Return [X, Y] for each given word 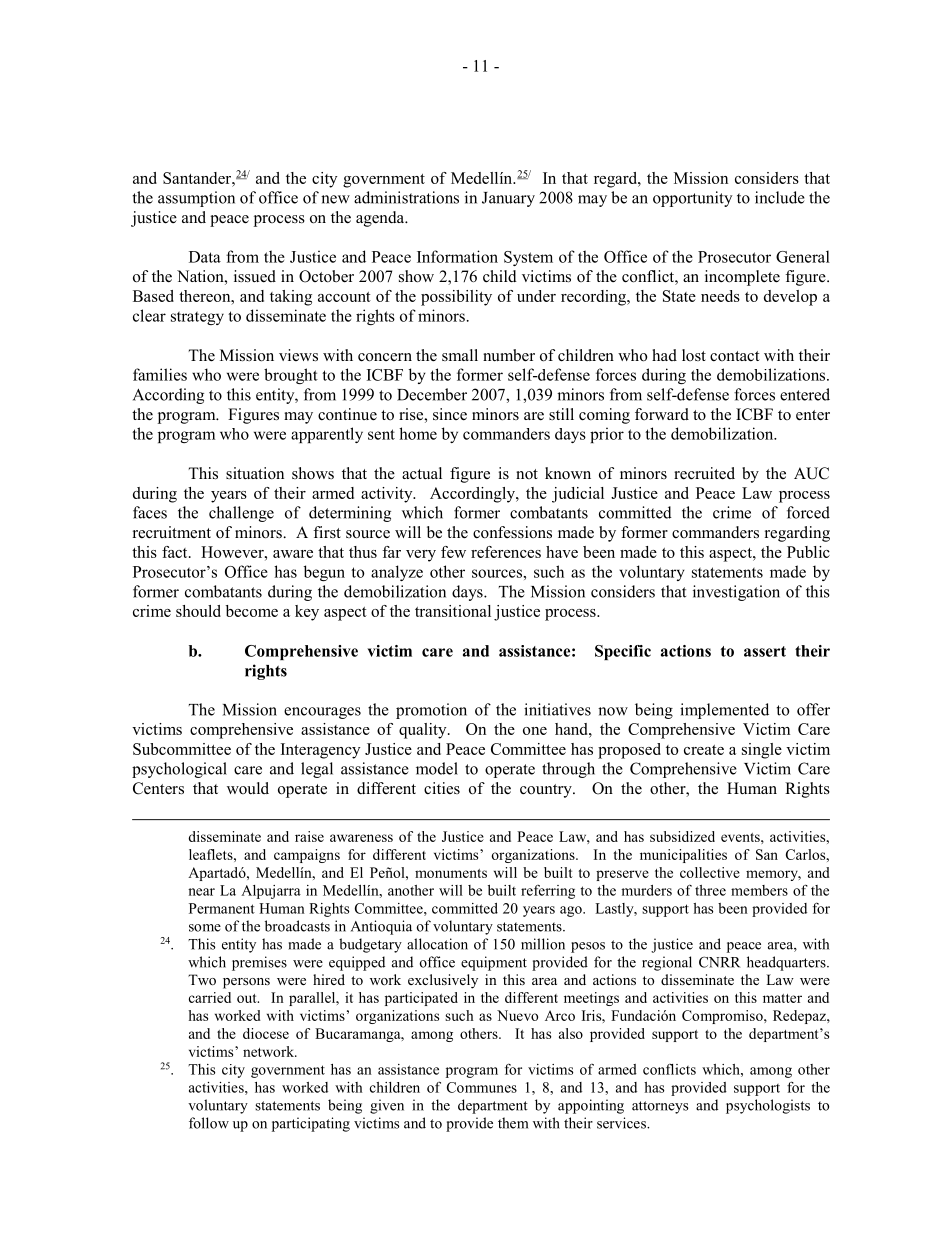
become [252, 611]
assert [765, 651]
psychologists [768, 1106]
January [508, 199]
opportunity [692, 199]
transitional [453, 611]
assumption [196, 199]
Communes [482, 1087]
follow [209, 1123]
